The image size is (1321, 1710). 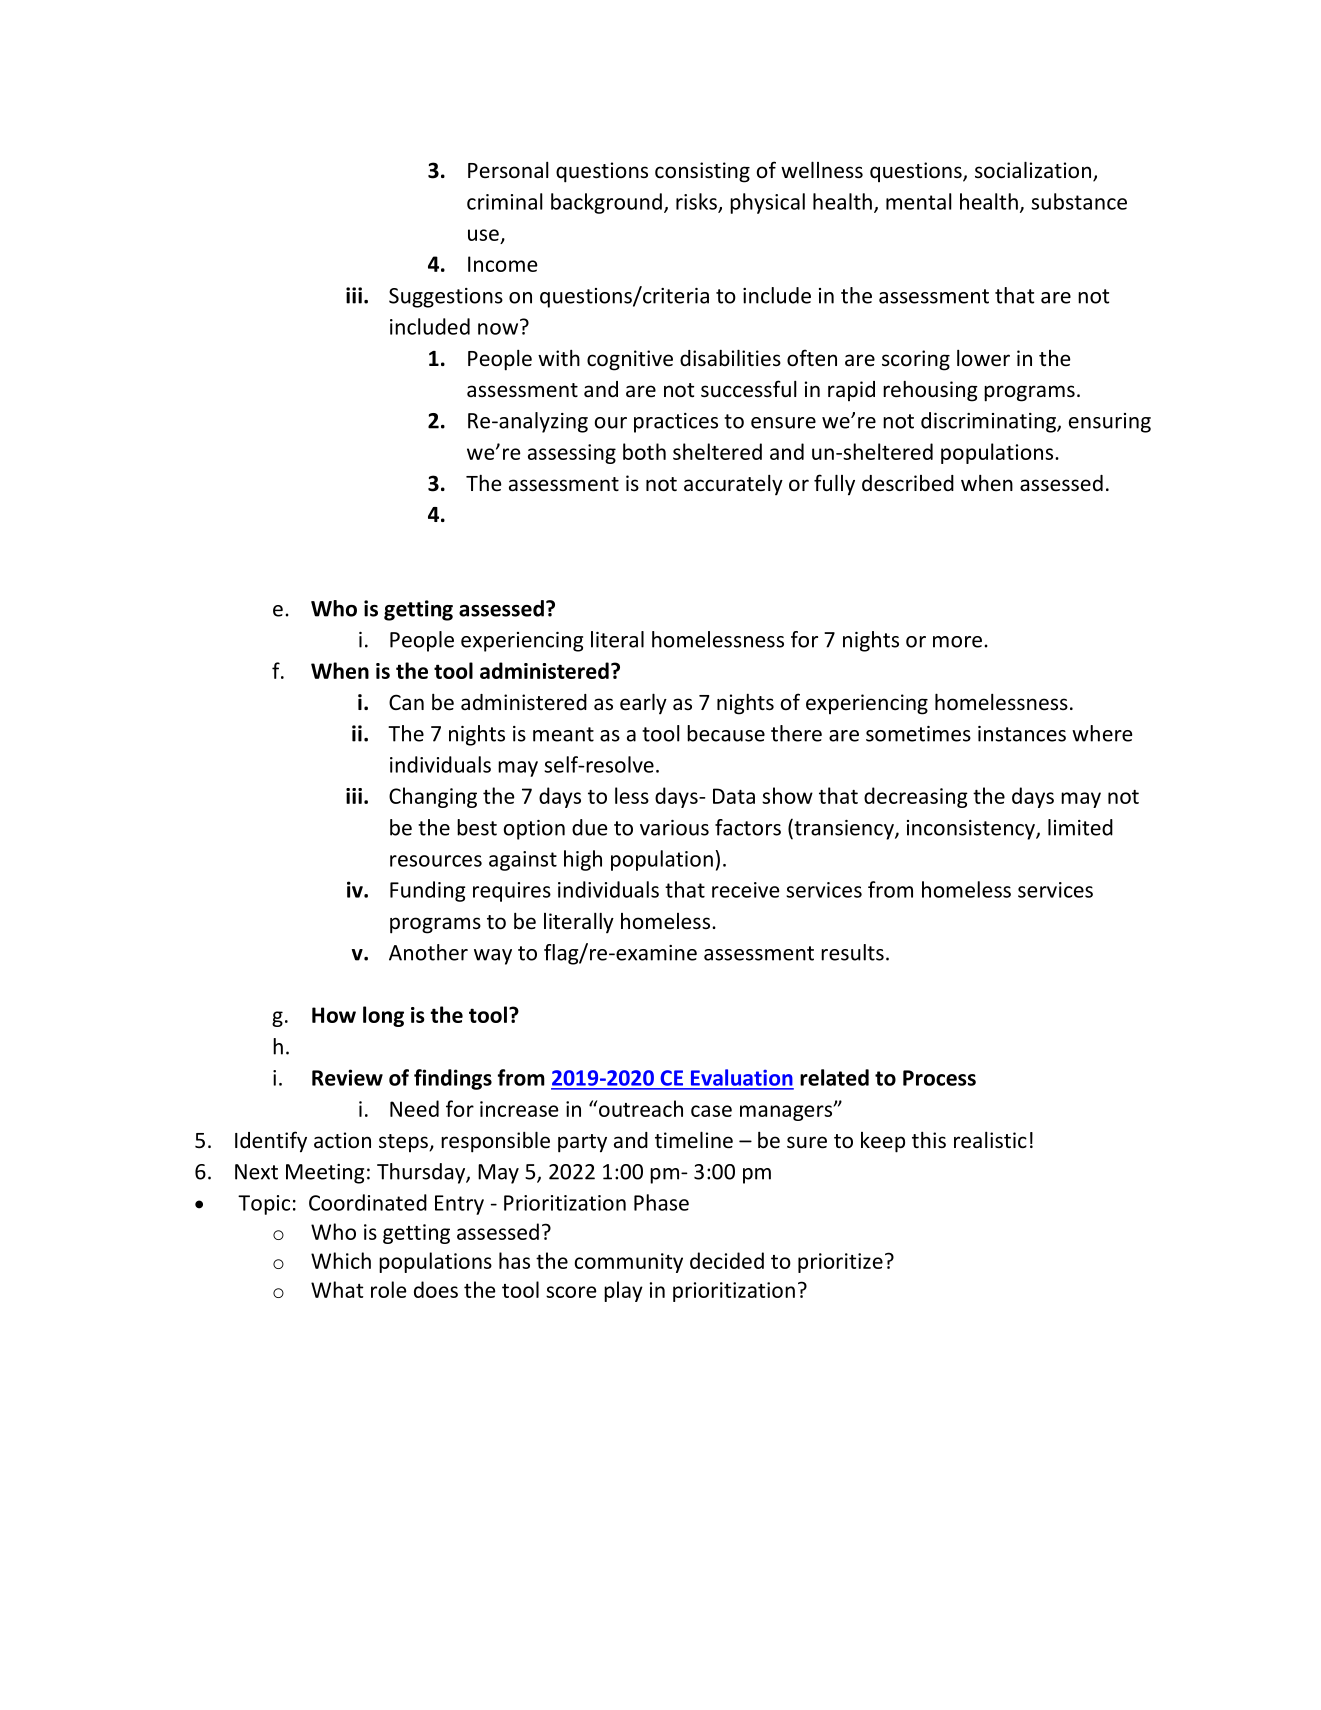 What do you see at coordinates (505, 201) in the image?
I see `criminal` at bounding box center [505, 201].
